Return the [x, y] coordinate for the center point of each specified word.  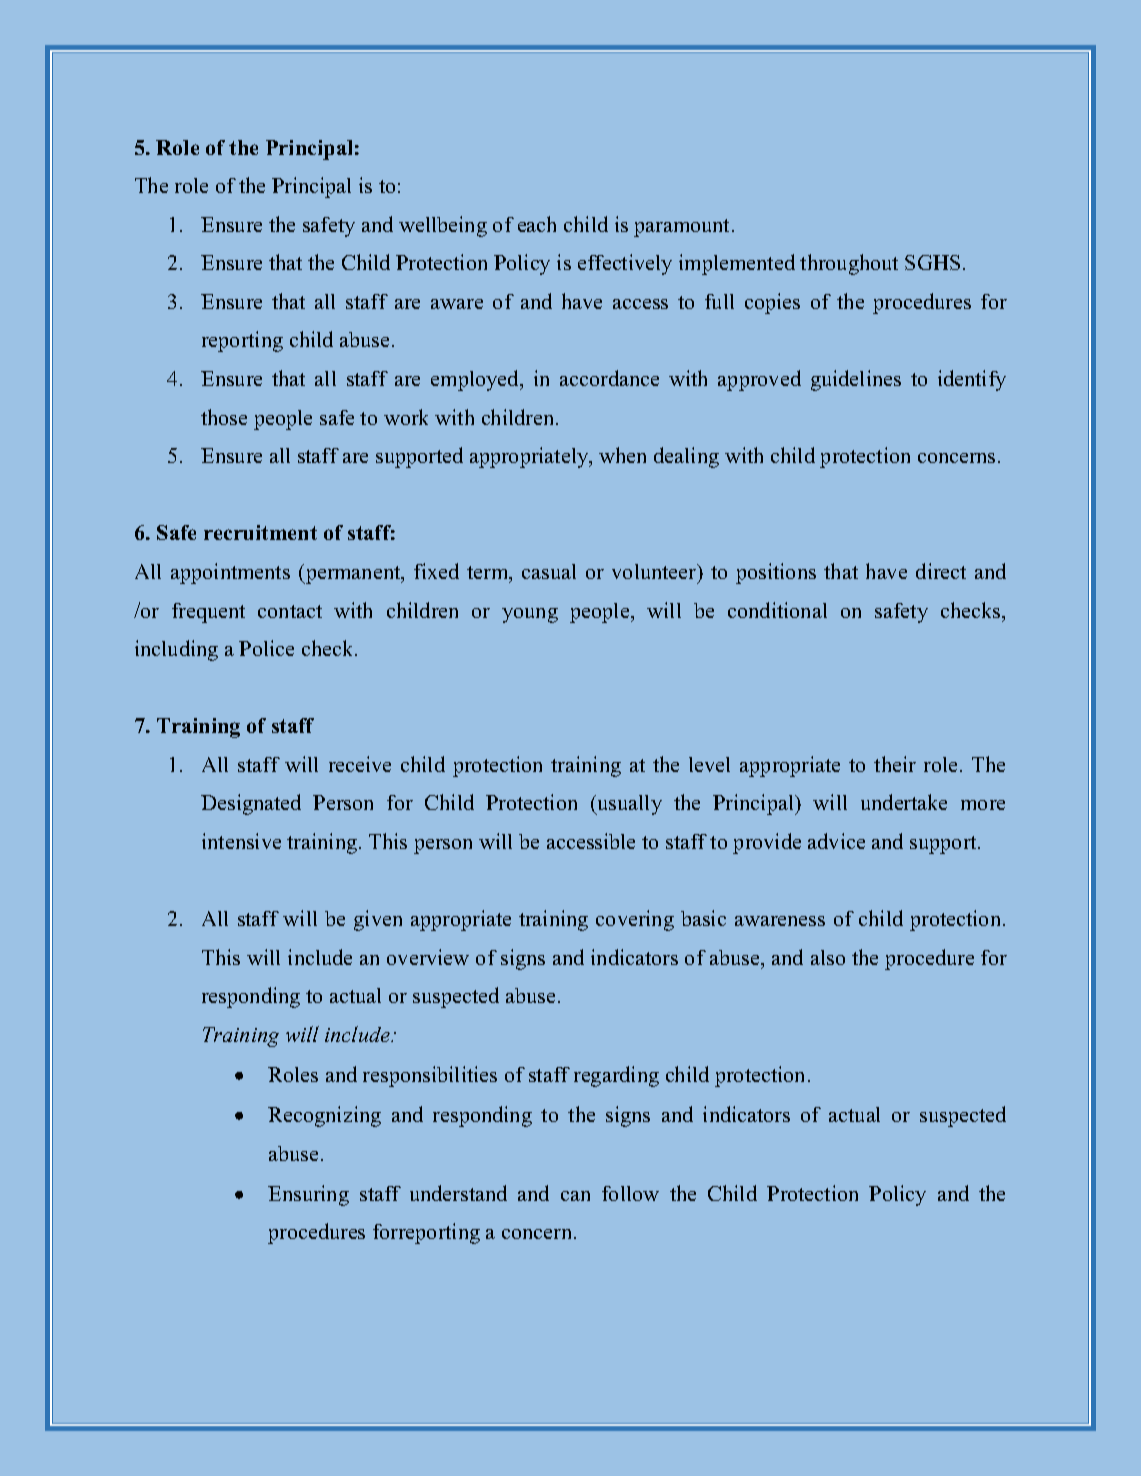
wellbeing [443, 226]
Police [266, 648]
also [828, 957]
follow [630, 1193]
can [575, 1196]
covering [635, 920]
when [622, 455]
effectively [625, 264]
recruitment [260, 532]
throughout [849, 264]
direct [941, 571]
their [895, 764]
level [709, 764]
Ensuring [308, 1195]
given [378, 920]
